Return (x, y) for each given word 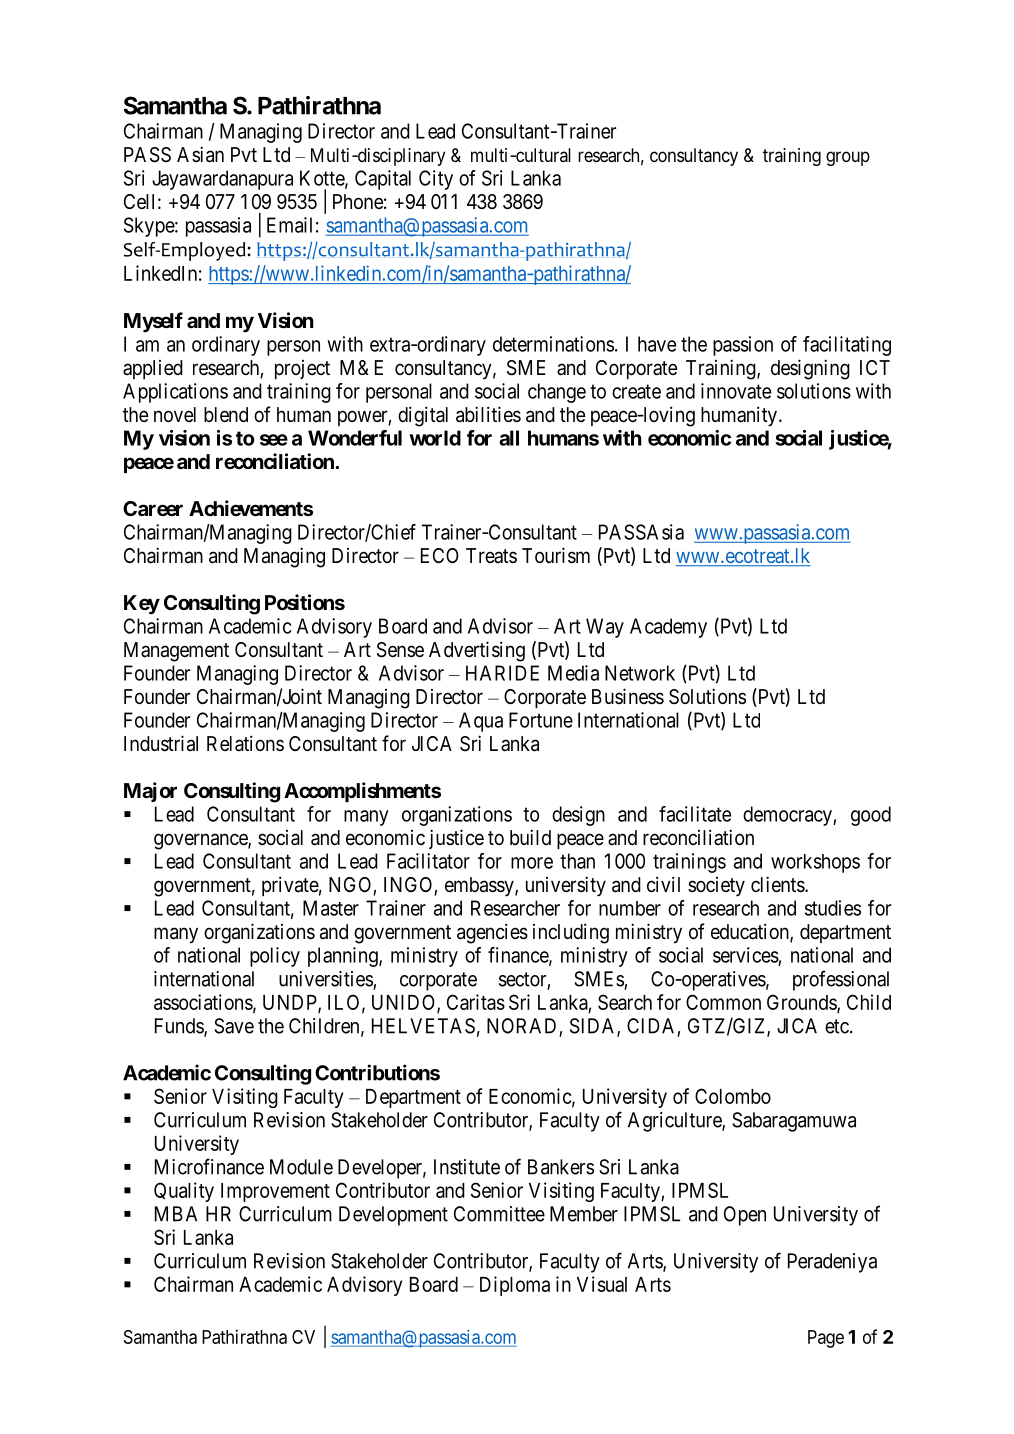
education (751, 932)
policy (275, 957)
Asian (200, 154)
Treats (491, 556)
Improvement (275, 1192)
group (848, 158)
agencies (492, 933)
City (436, 180)
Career (153, 508)
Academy (668, 628)
